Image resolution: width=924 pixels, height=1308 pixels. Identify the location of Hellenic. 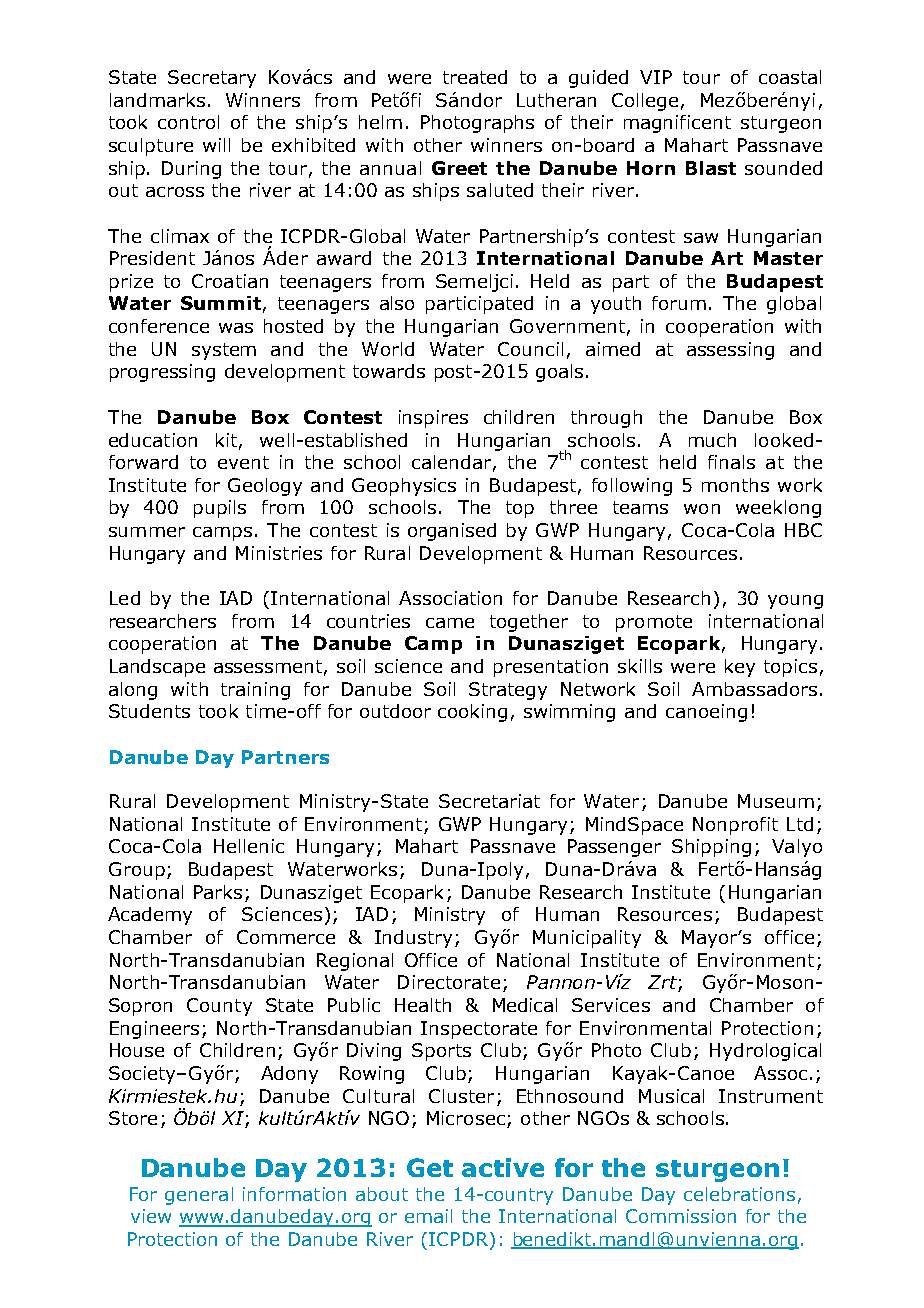
(249, 846).
